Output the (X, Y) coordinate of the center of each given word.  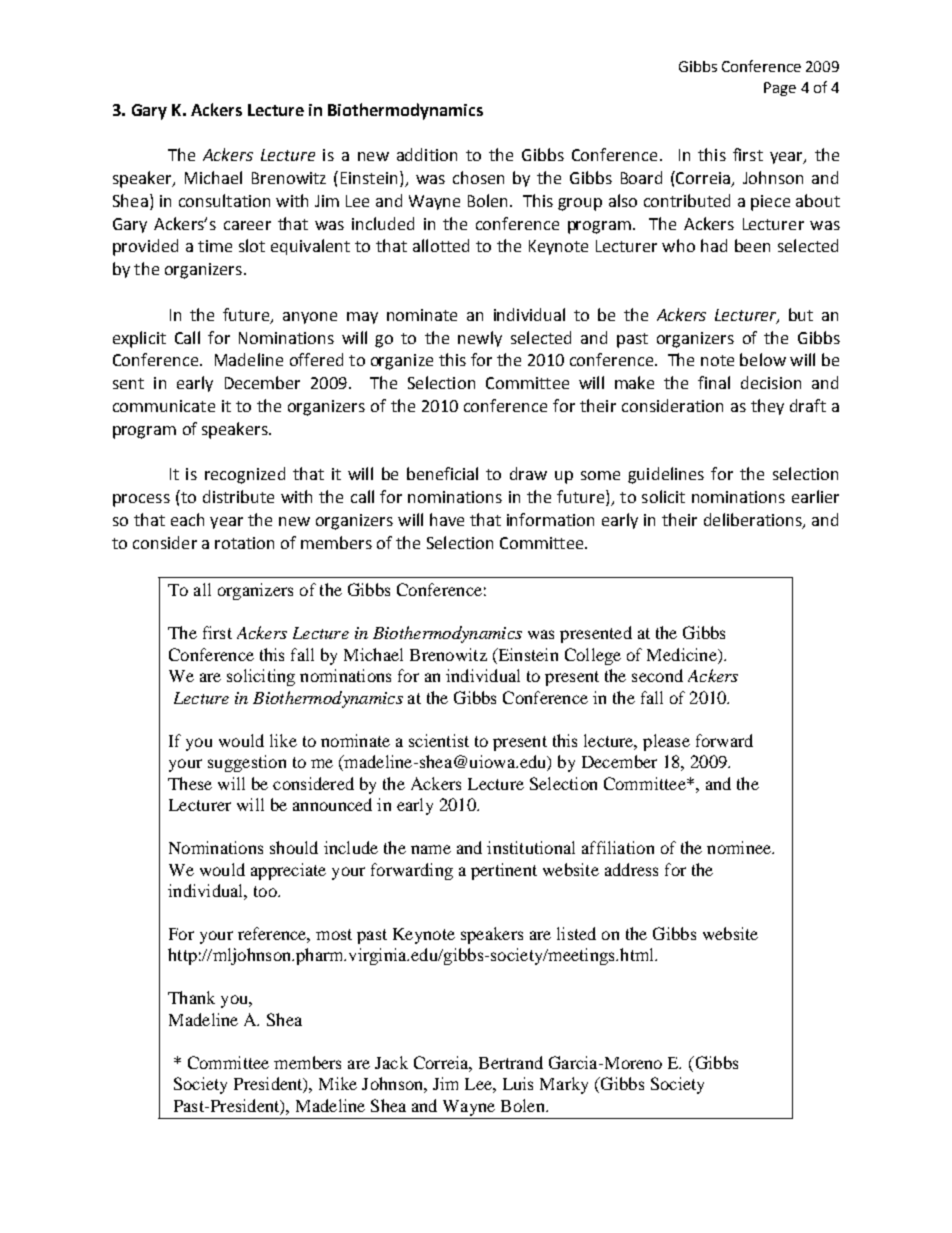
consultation (224, 200)
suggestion (247, 763)
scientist (439, 740)
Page (780, 89)
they (767, 407)
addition (427, 154)
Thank (191, 997)
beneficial (442, 473)
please (666, 742)
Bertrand (511, 1062)
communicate (164, 406)
